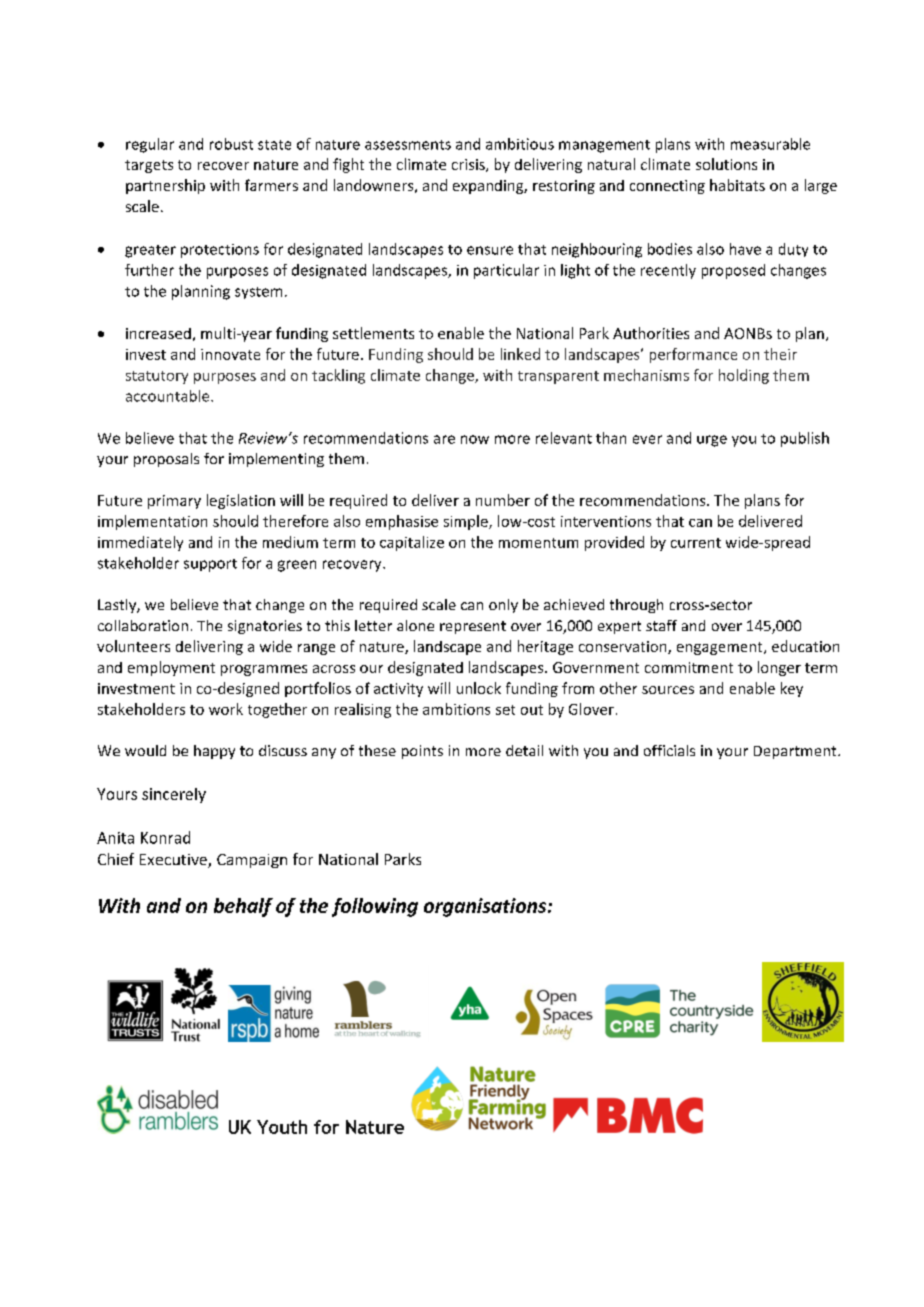 The image size is (924, 1307). Describe the element at coordinates (171, 668) in the page. I see `employment` at that location.
